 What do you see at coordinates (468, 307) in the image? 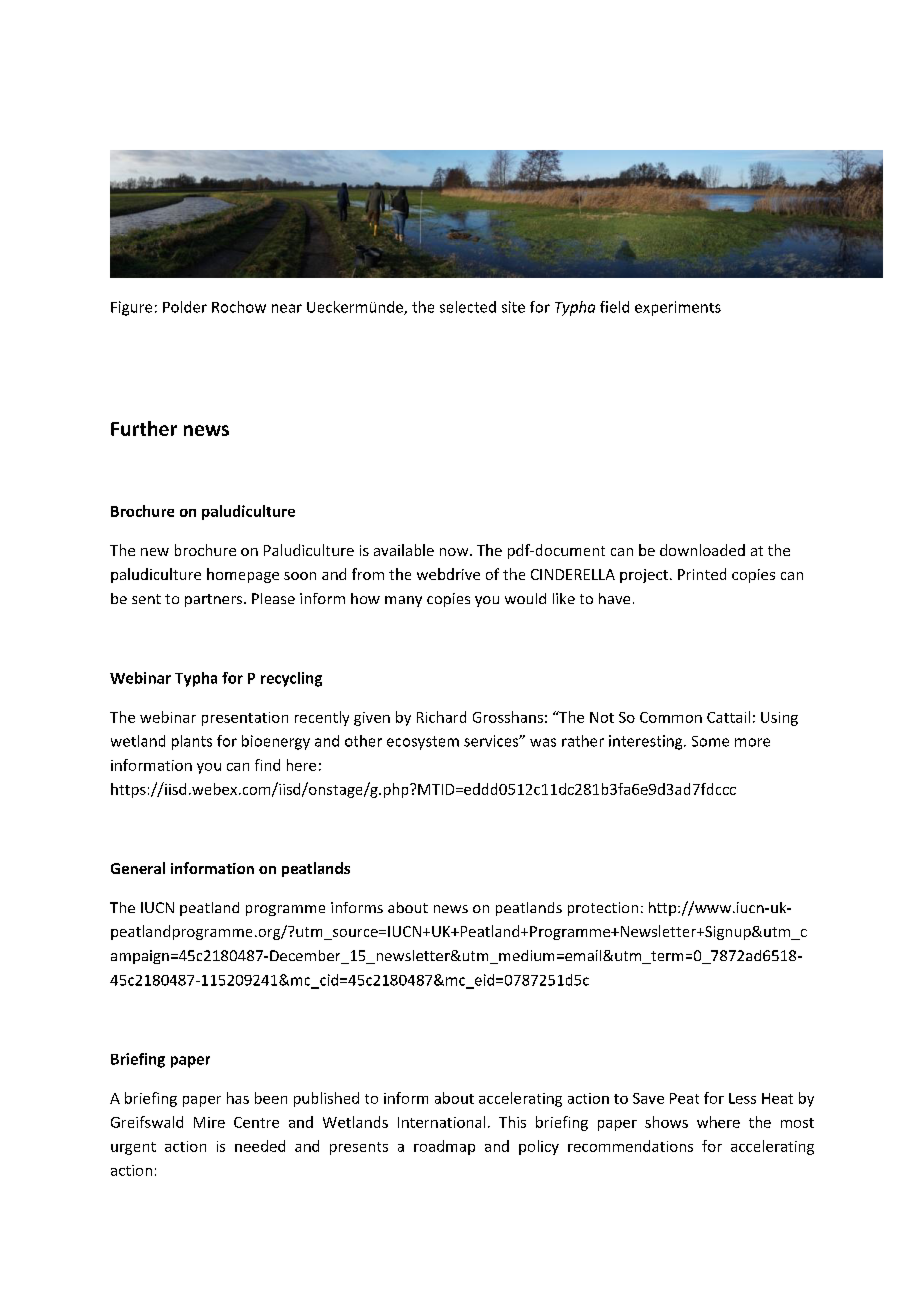
I see `selected` at bounding box center [468, 307].
